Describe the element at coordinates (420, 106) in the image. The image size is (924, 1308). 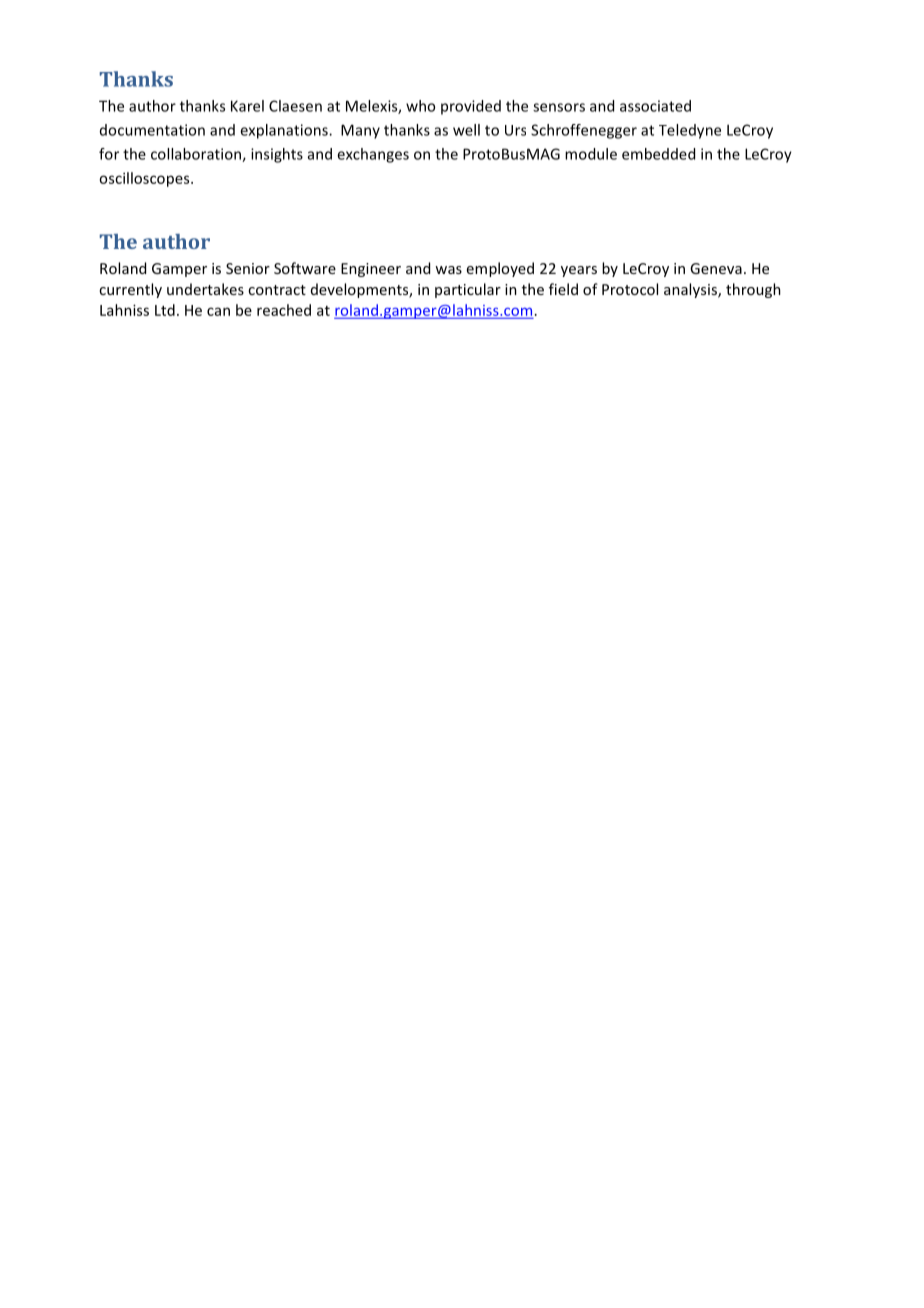
I see `who` at that location.
